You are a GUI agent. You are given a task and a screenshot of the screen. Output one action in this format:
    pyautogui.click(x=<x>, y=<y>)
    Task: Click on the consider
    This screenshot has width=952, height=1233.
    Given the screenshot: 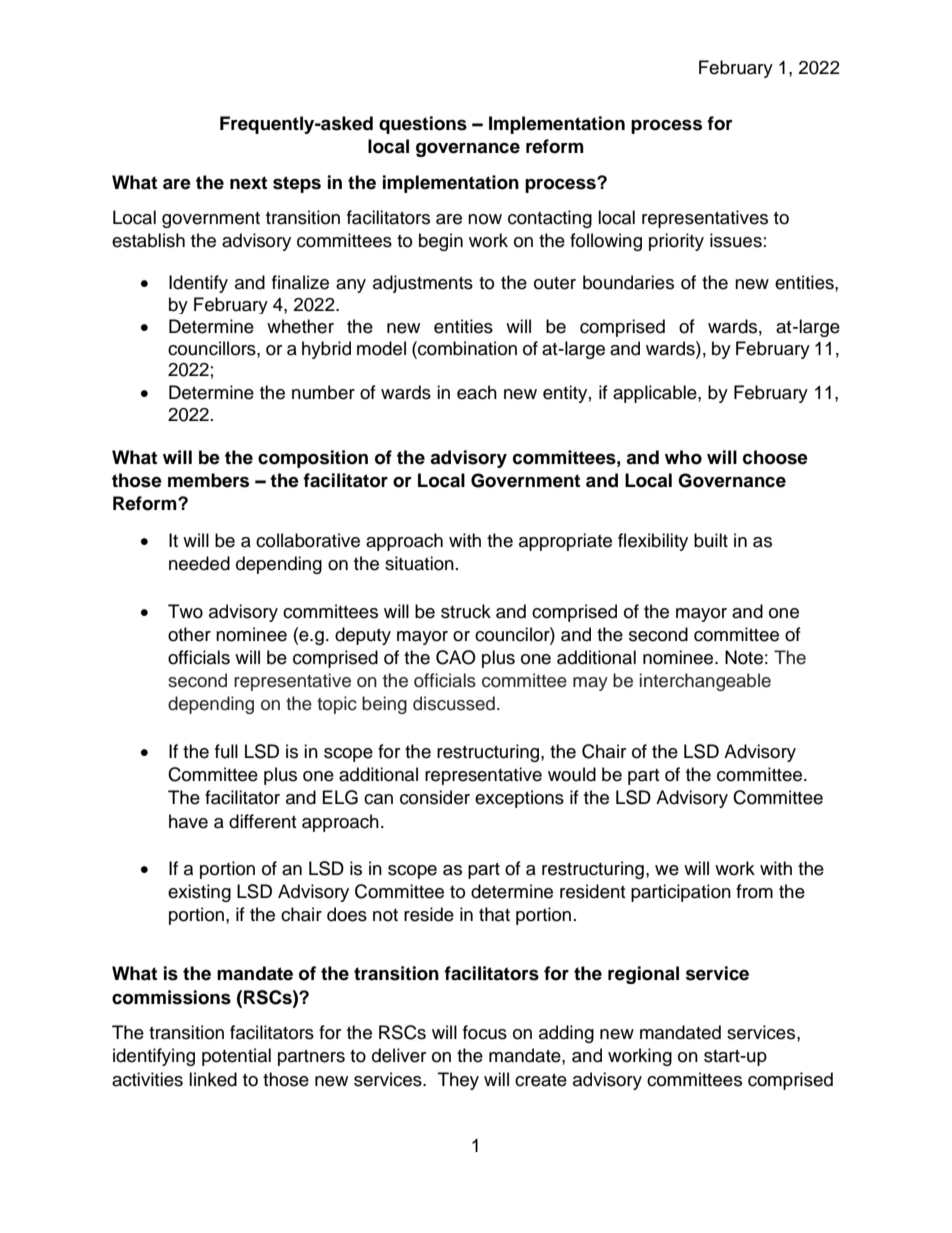 What is the action you would take?
    pyautogui.click(x=435, y=797)
